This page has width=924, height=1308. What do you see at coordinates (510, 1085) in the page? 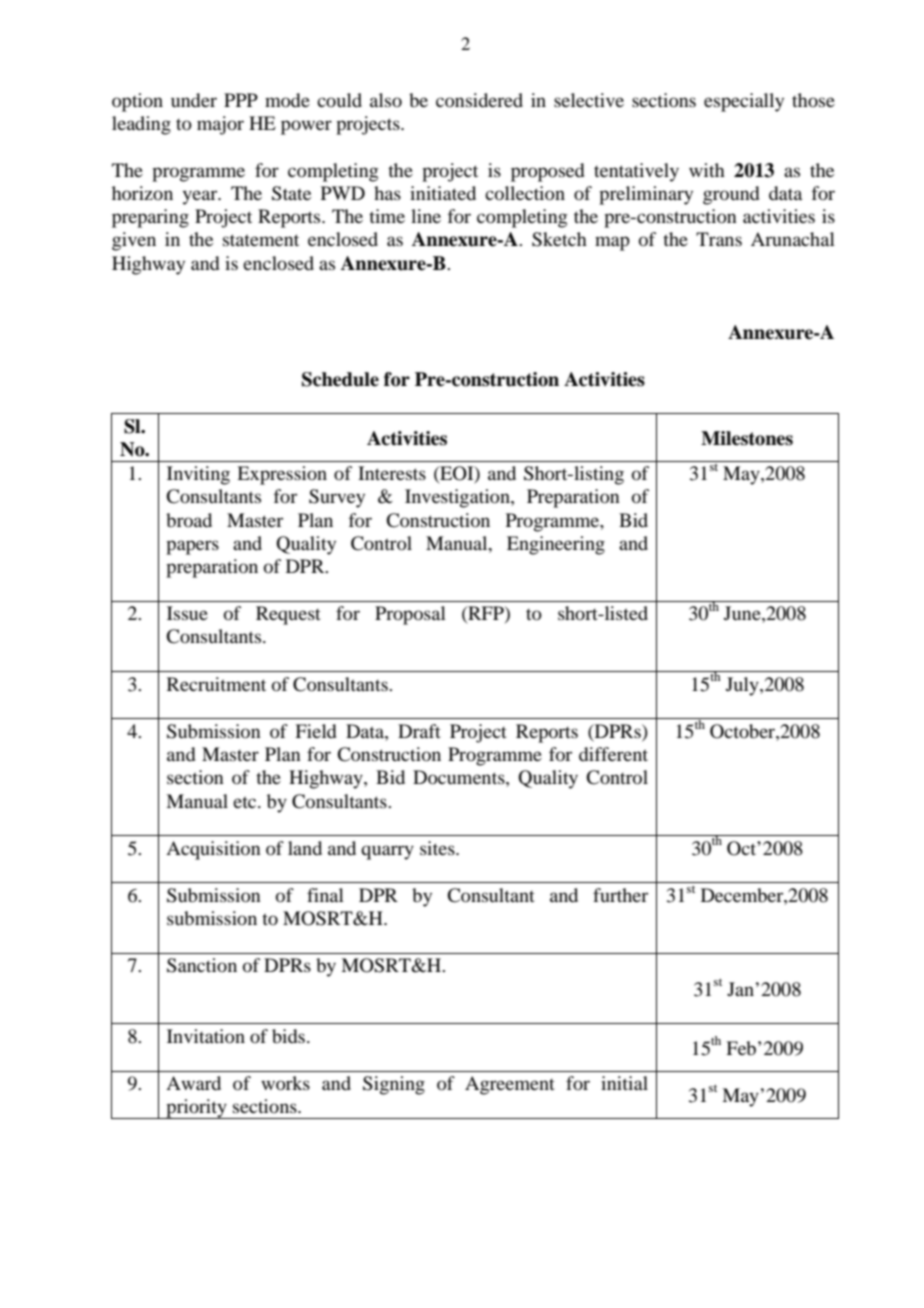
I see `Agreement` at bounding box center [510, 1085].
